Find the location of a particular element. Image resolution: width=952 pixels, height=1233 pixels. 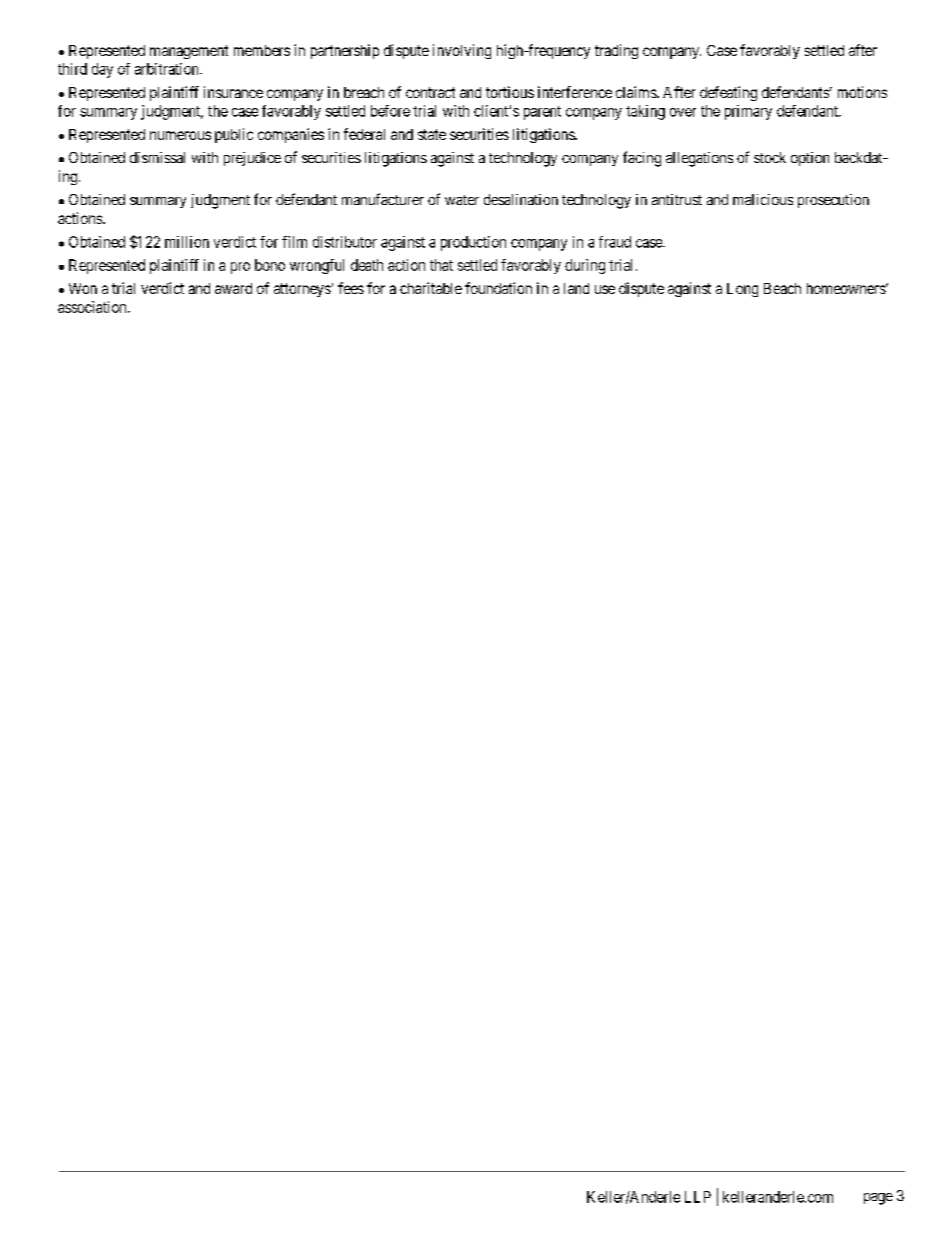

arbitration is located at coordinates (168, 69).
